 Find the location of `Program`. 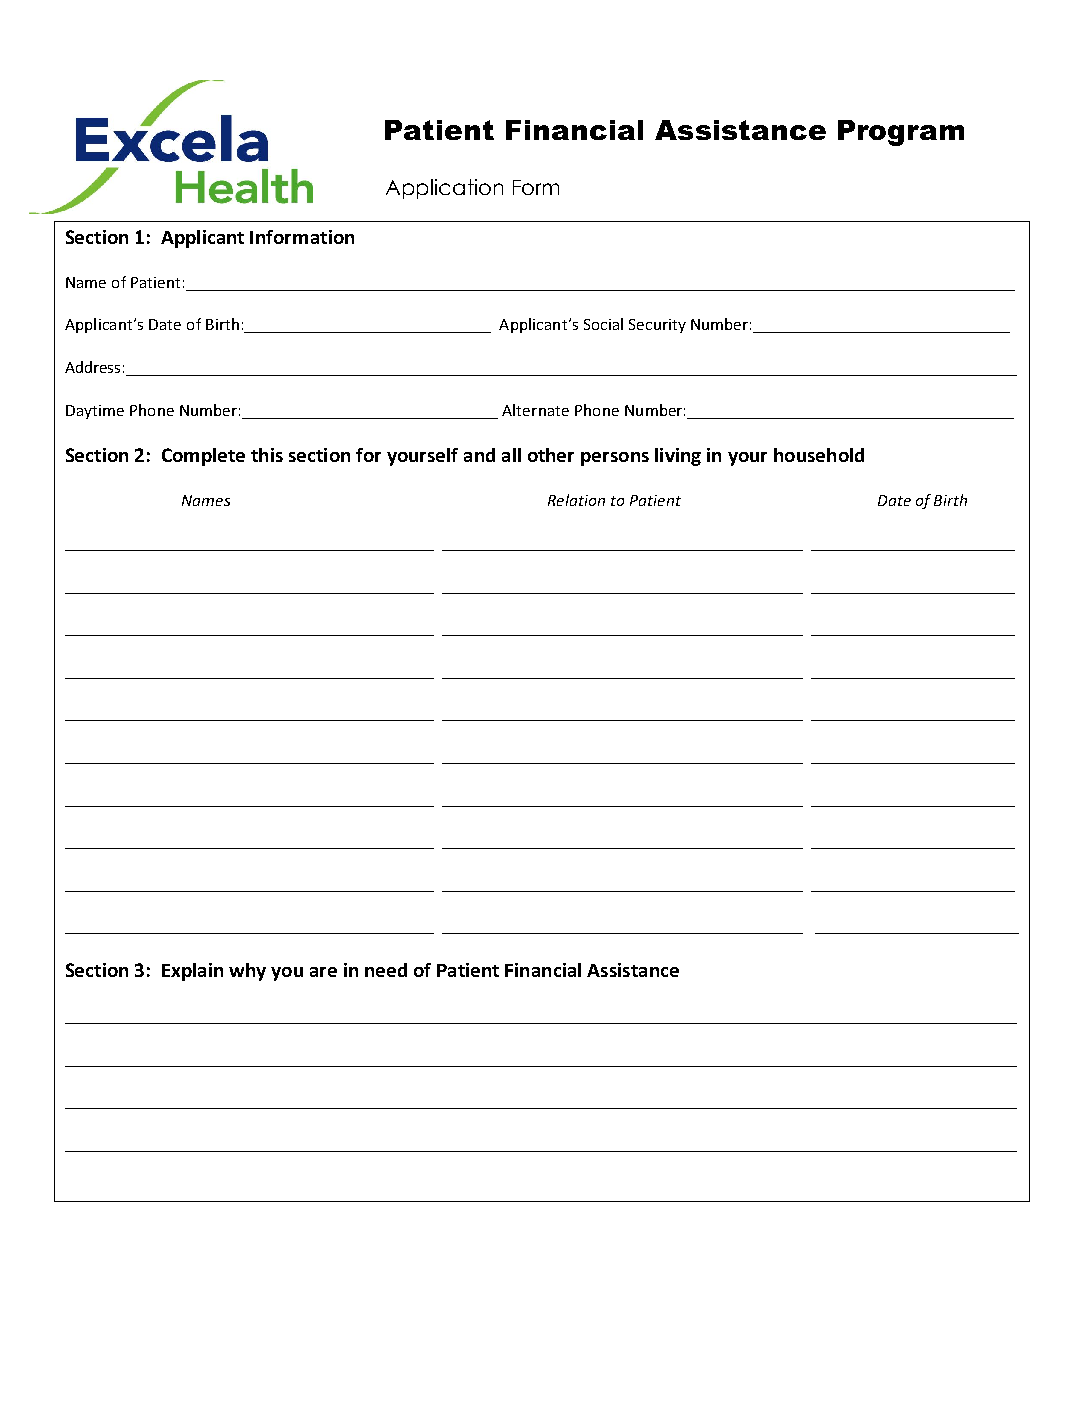

Program is located at coordinates (901, 133).
